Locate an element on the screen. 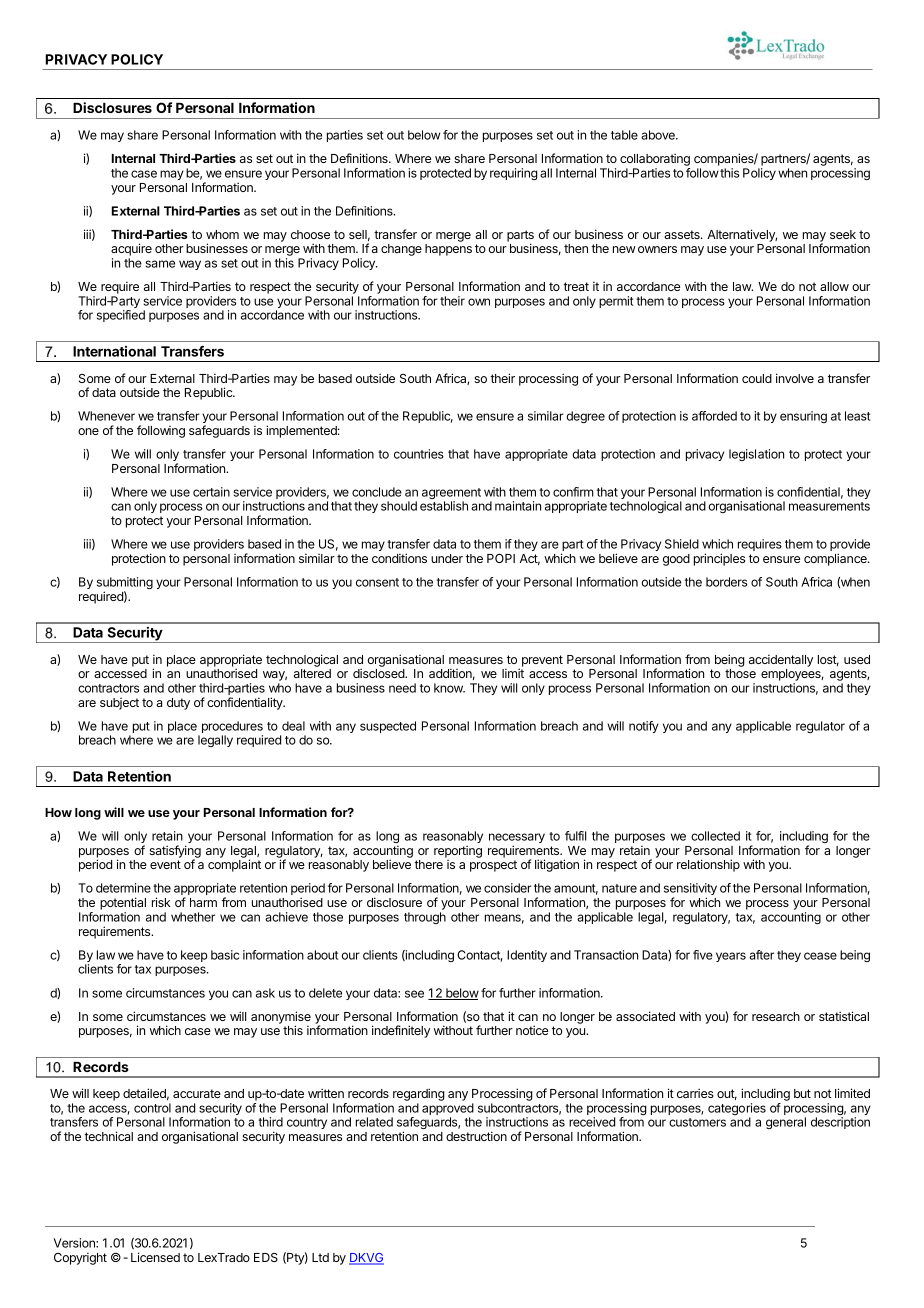  countries is located at coordinates (419, 454).
